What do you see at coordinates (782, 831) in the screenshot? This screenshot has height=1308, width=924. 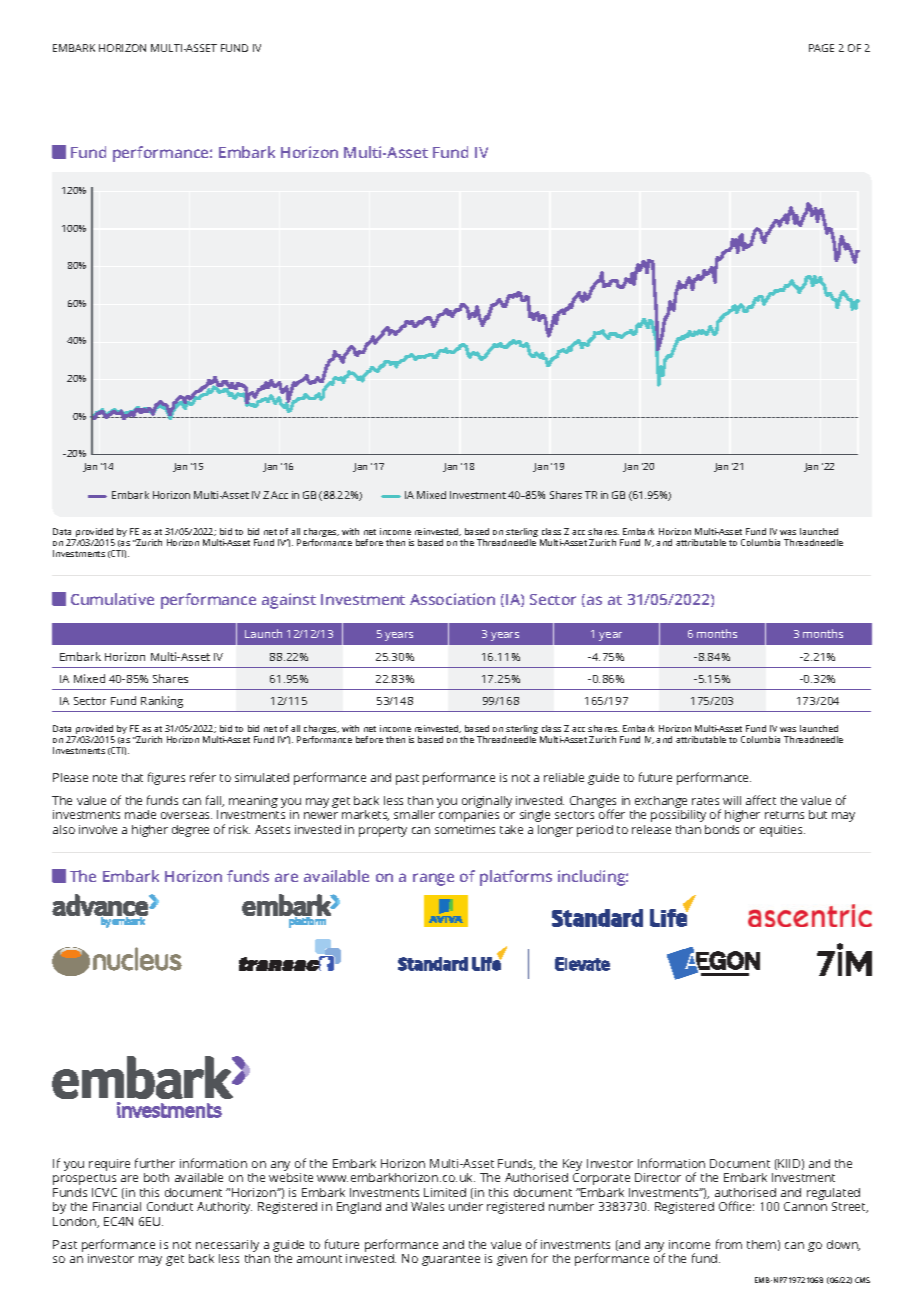 I see `equities` at bounding box center [782, 831].
